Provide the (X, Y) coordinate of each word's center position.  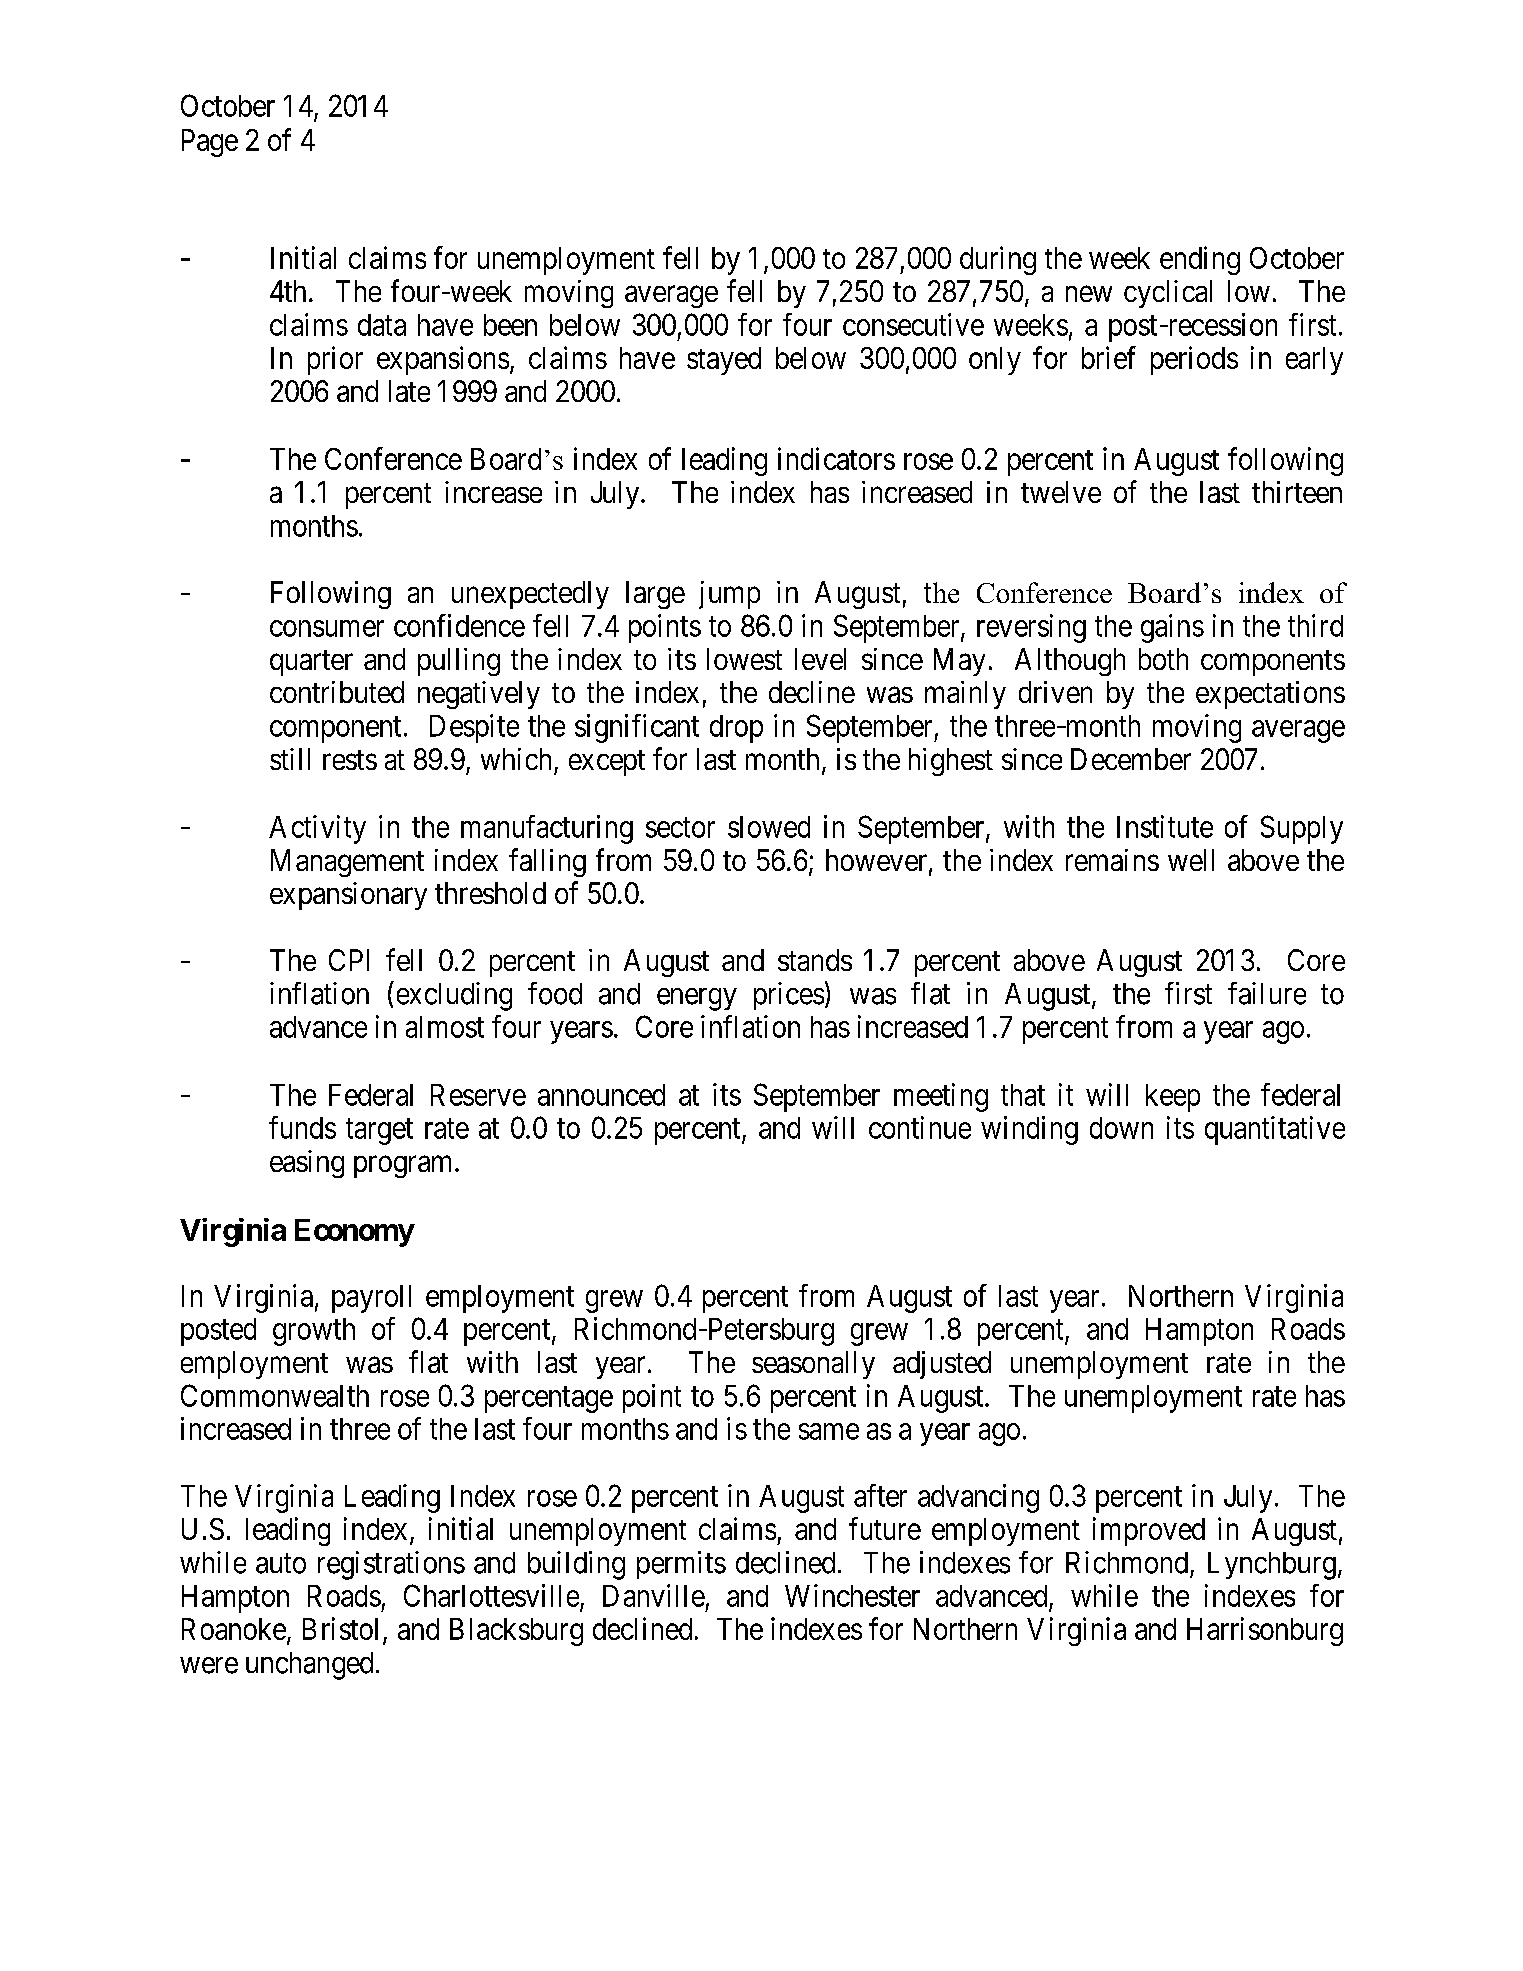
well (1191, 860)
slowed (769, 827)
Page (210, 143)
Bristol (340, 1628)
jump (729, 595)
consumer (327, 628)
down (1121, 1128)
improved (1149, 1531)
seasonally (813, 1365)
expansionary (348, 896)
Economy (354, 1233)
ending (1200, 260)
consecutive (913, 324)
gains (1172, 628)
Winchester (852, 1595)
